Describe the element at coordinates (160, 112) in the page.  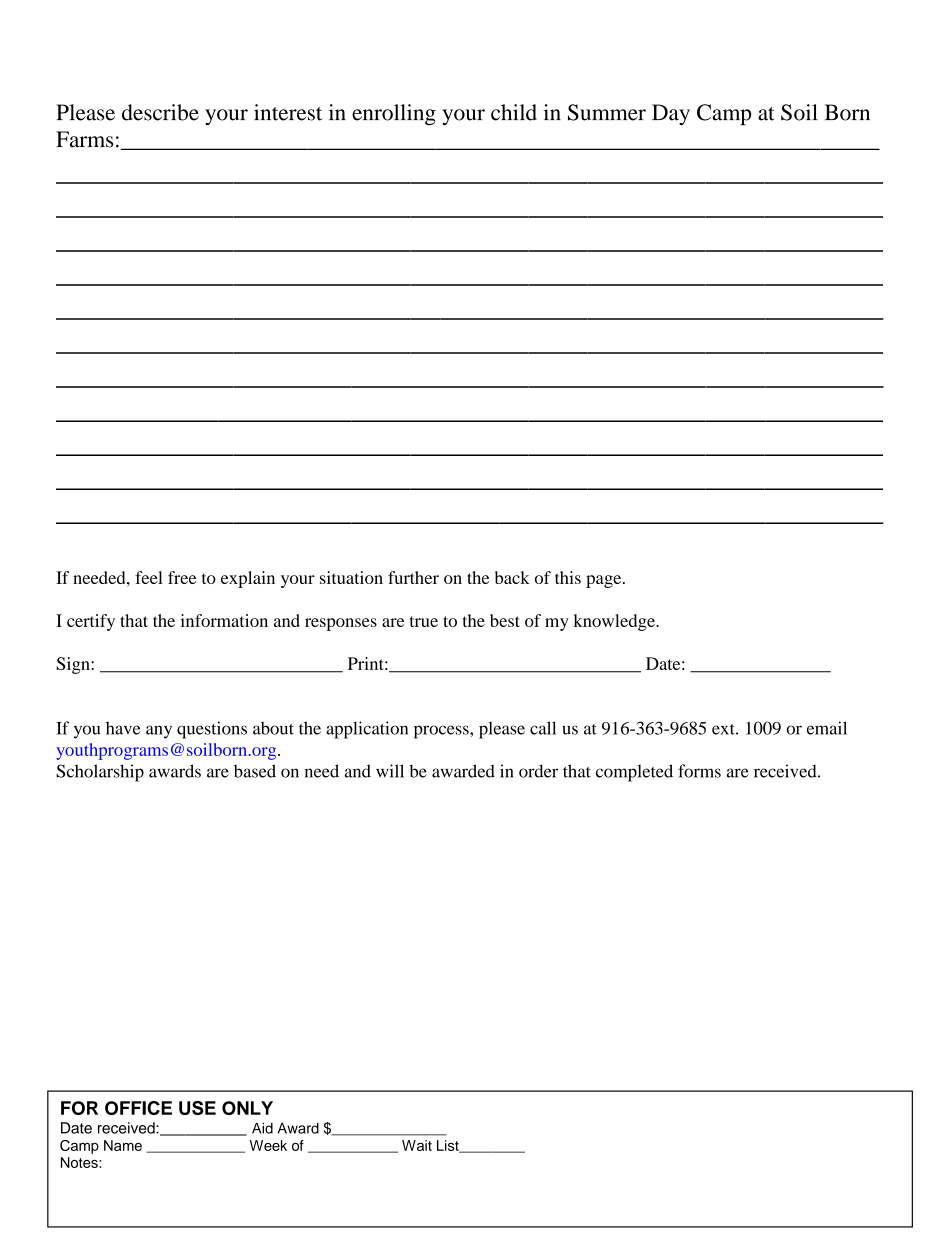
I see `describe` at that location.
